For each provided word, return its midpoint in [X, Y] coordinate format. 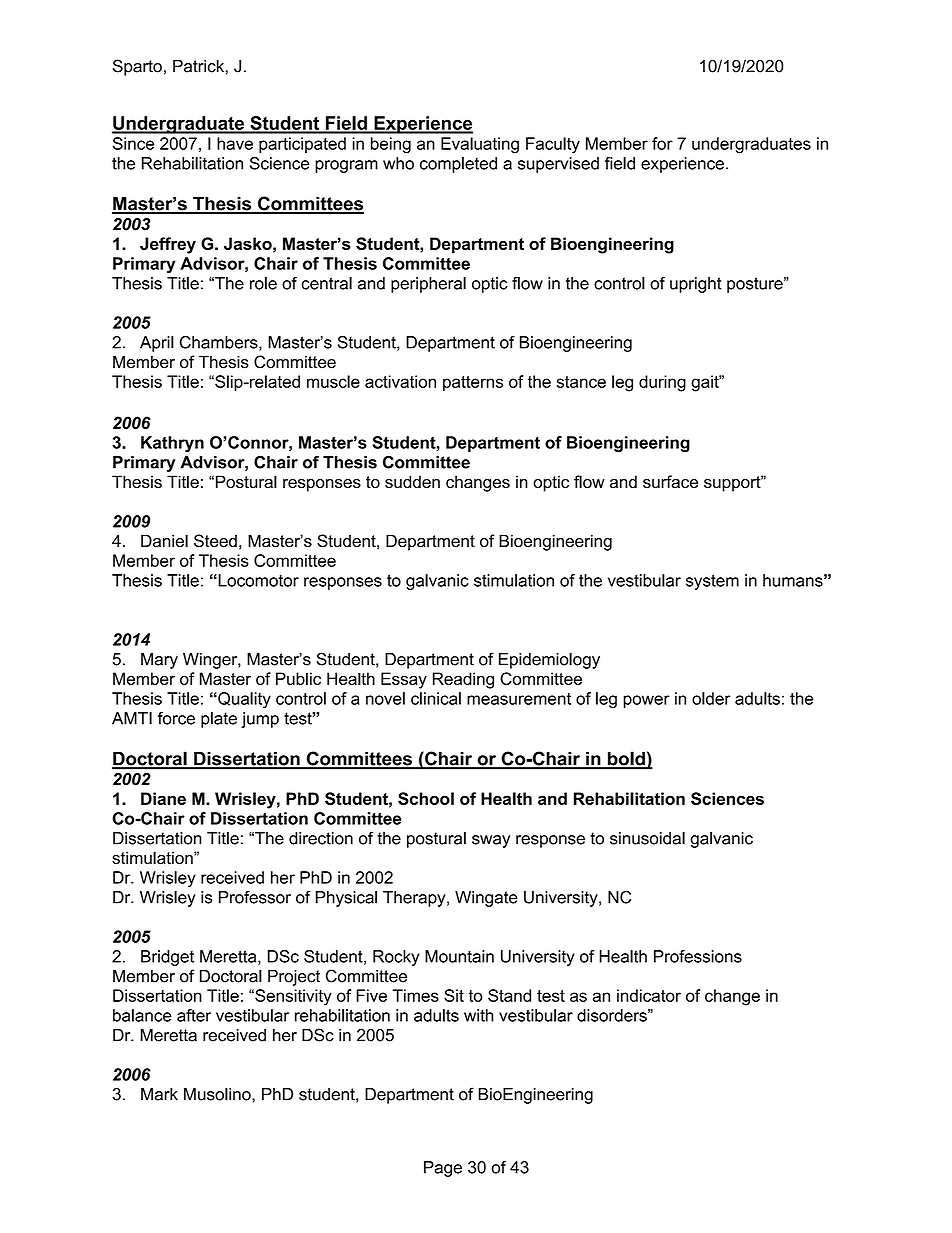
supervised [558, 165]
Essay [404, 680]
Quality [243, 700]
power [646, 701]
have [235, 143]
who [398, 163]
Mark [159, 1094]
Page [443, 1169]
